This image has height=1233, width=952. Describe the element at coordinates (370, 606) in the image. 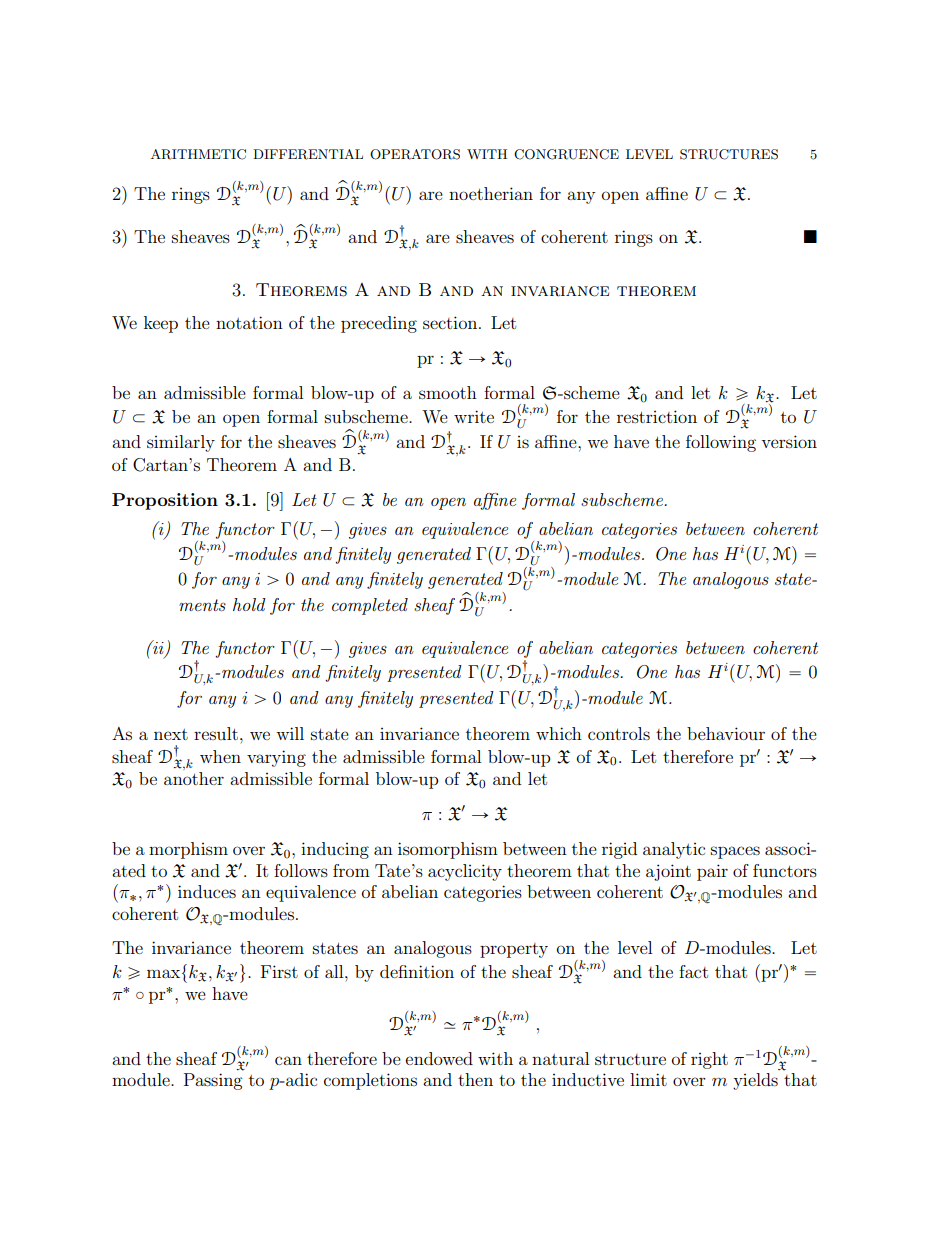

I see `completed` at that location.
